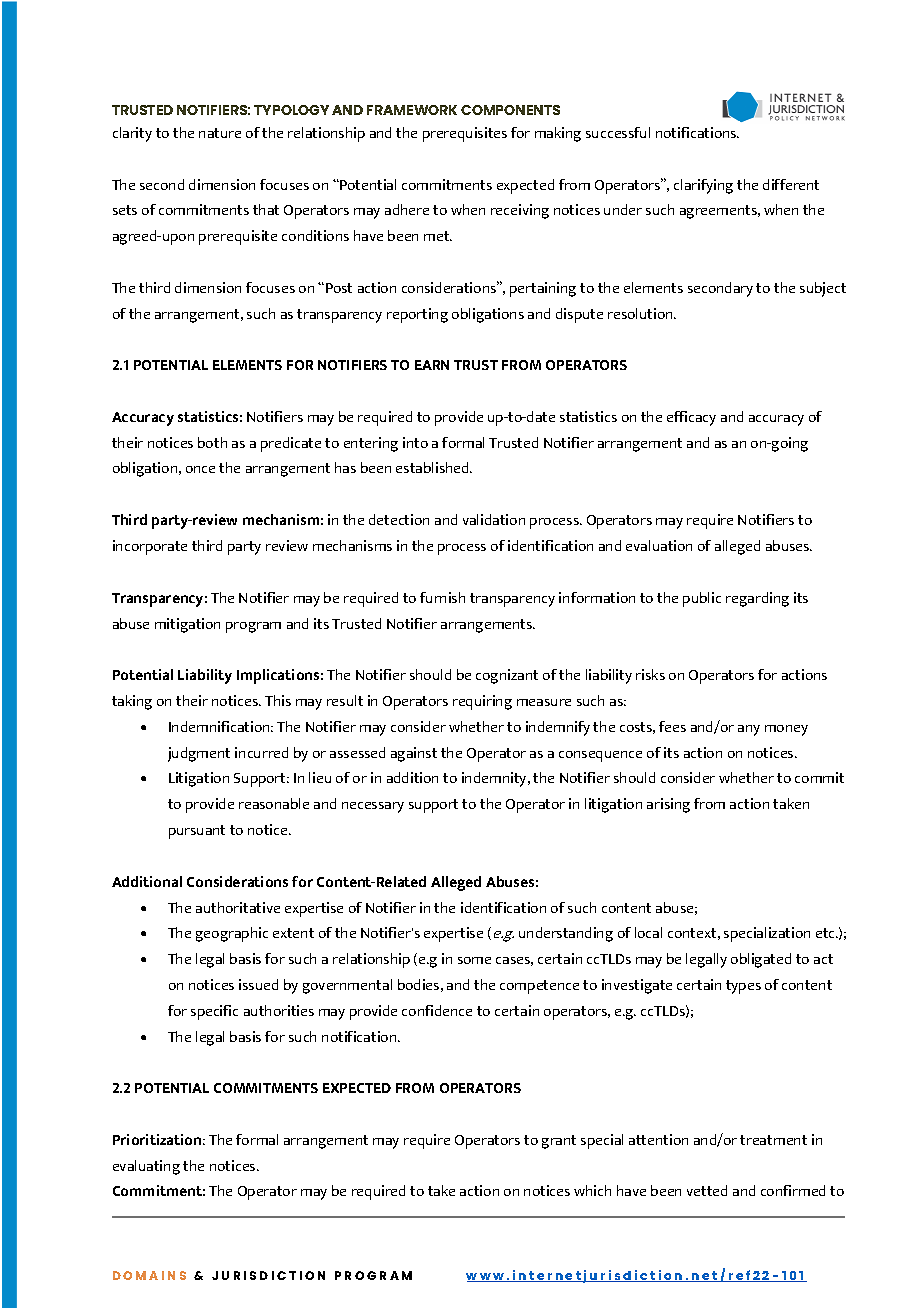 The image size is (924, 1308). I want to click on indemnity, so click(495, 779).
